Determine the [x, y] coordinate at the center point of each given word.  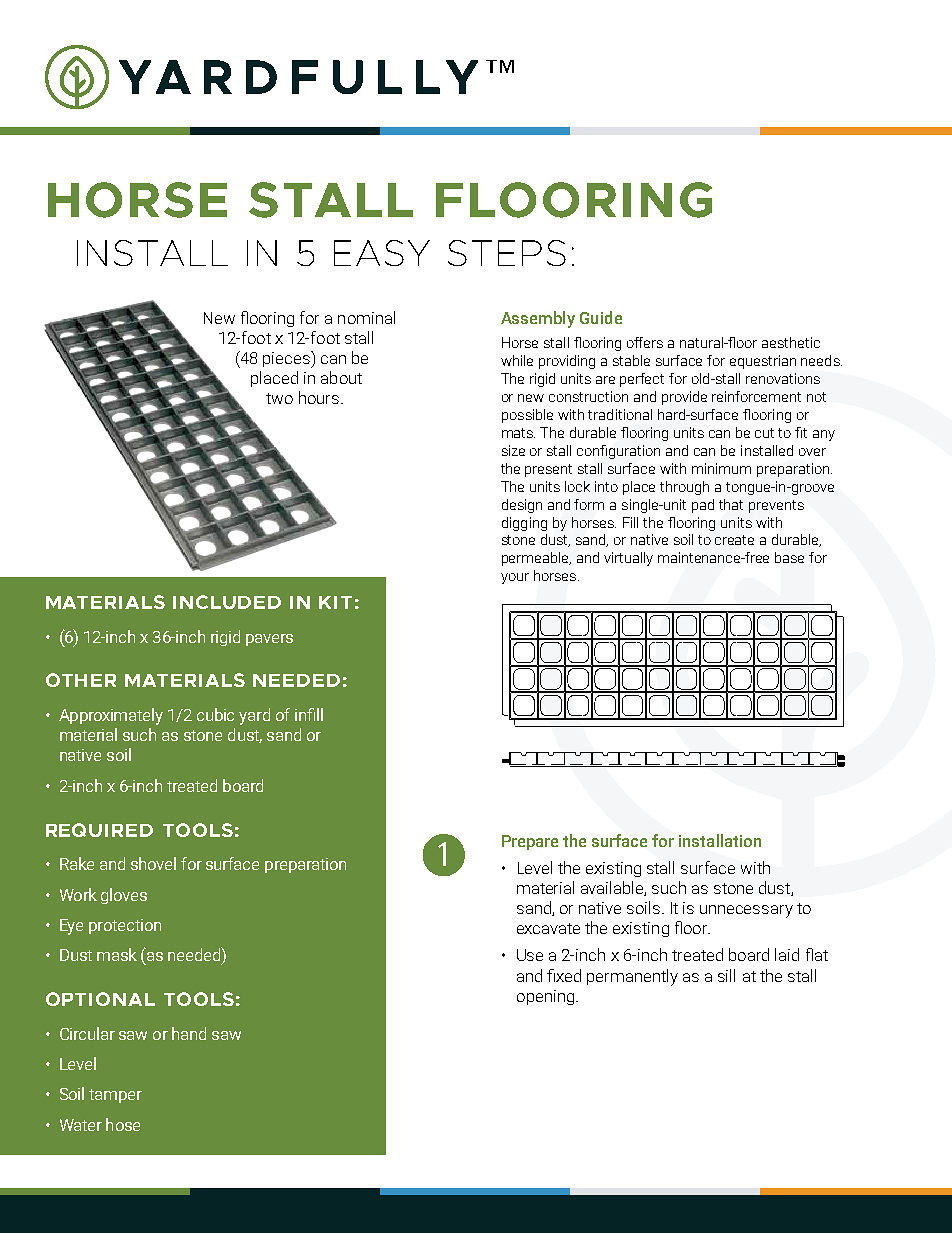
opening [545, 997]
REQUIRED [99, 830]
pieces [287, 359]
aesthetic [791, 342]
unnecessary [746, 911]
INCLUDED [227, 602]
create [734, 540]
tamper [115, 1096]
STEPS [507, 253]
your [515, 578]
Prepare [530, 842]
